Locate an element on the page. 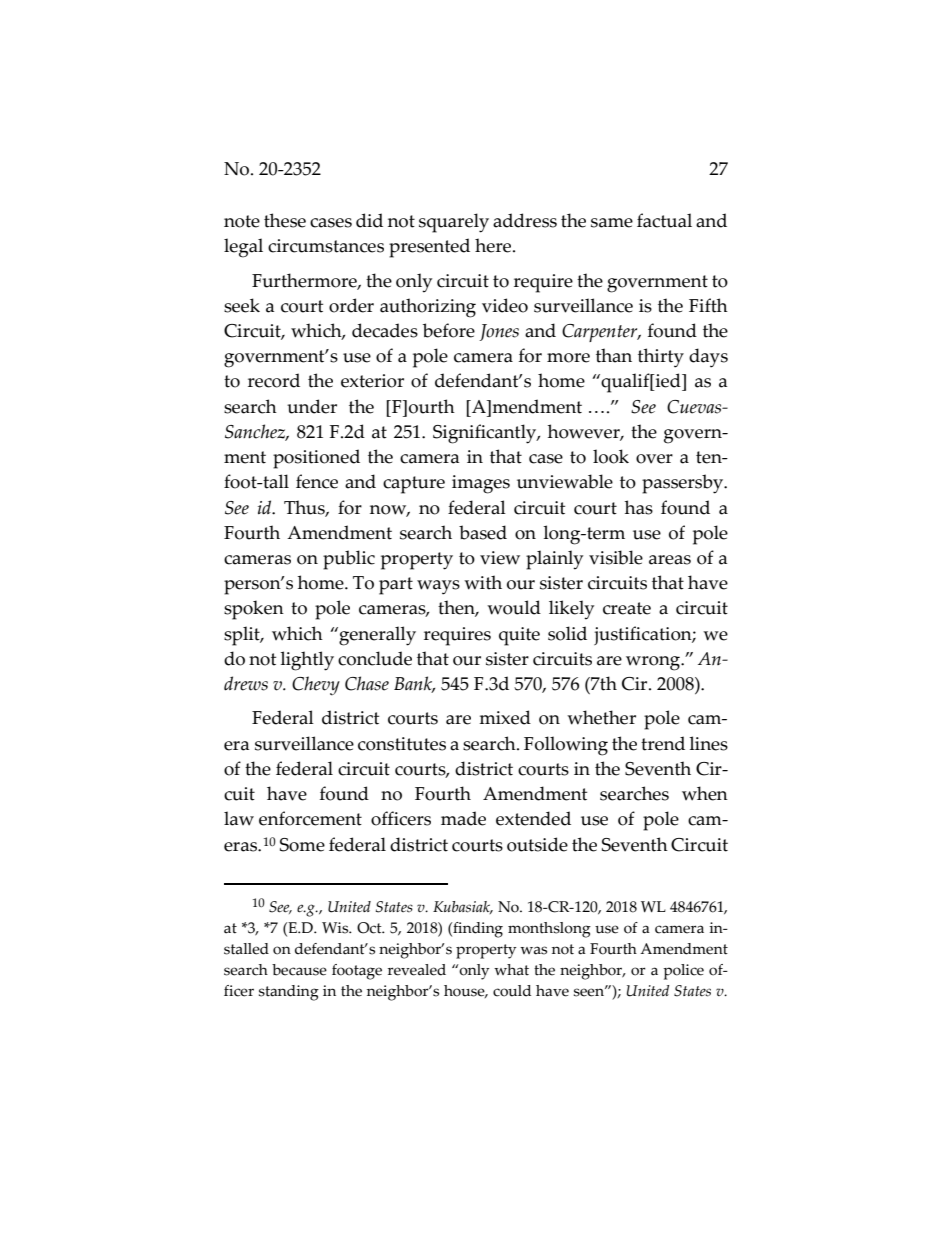 This page has height=1233, width=952. what is located at coordinates (511, 970).
